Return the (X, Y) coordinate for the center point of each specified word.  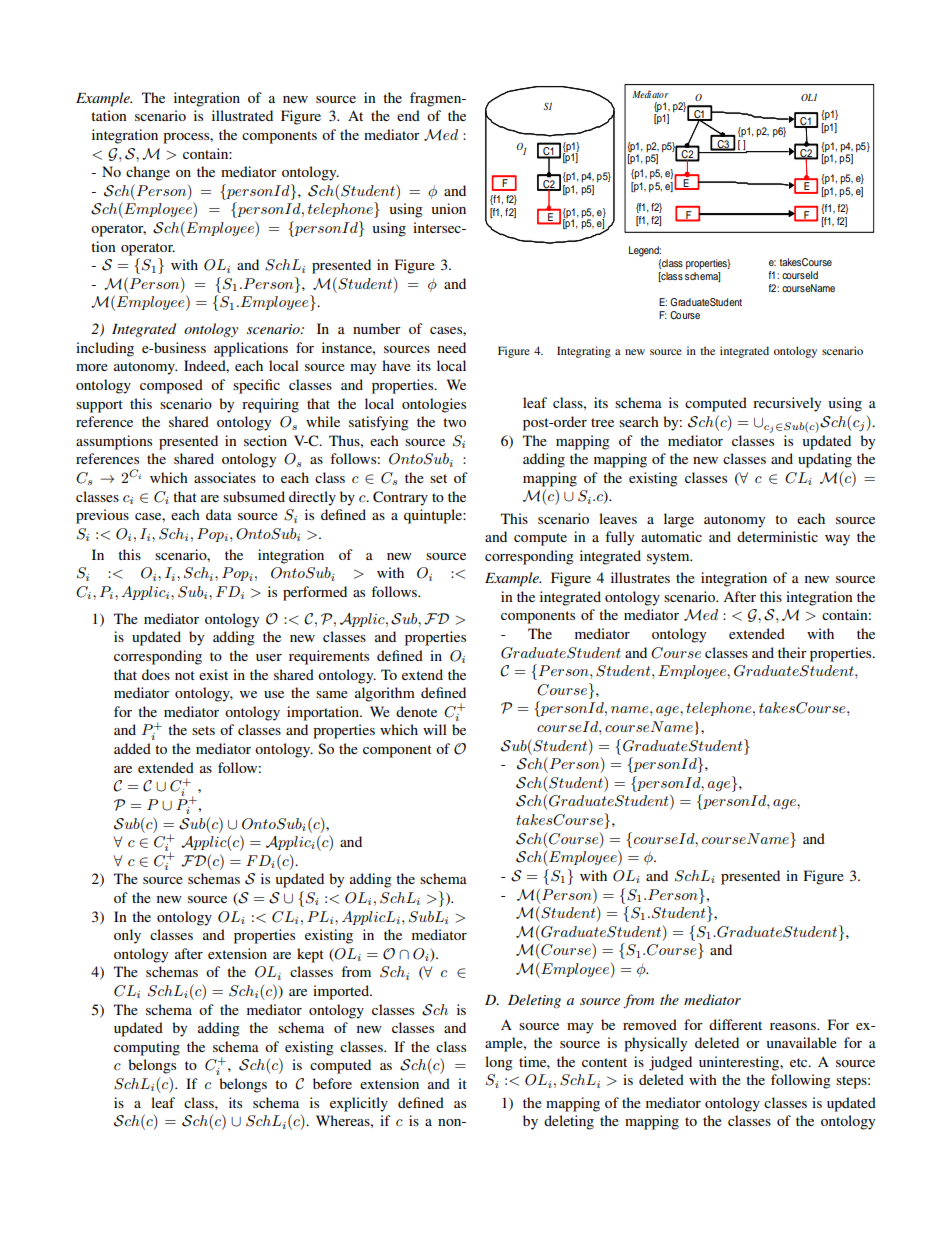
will (435, 729)
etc (800, 1062)
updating (825, 460)
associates (225, 477)
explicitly (359, 1104)
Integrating (584, 352)
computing (147, 1048)
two (454, 422)
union (448, 208)
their (792, 652)
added (132, 748)
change (148, 173)
